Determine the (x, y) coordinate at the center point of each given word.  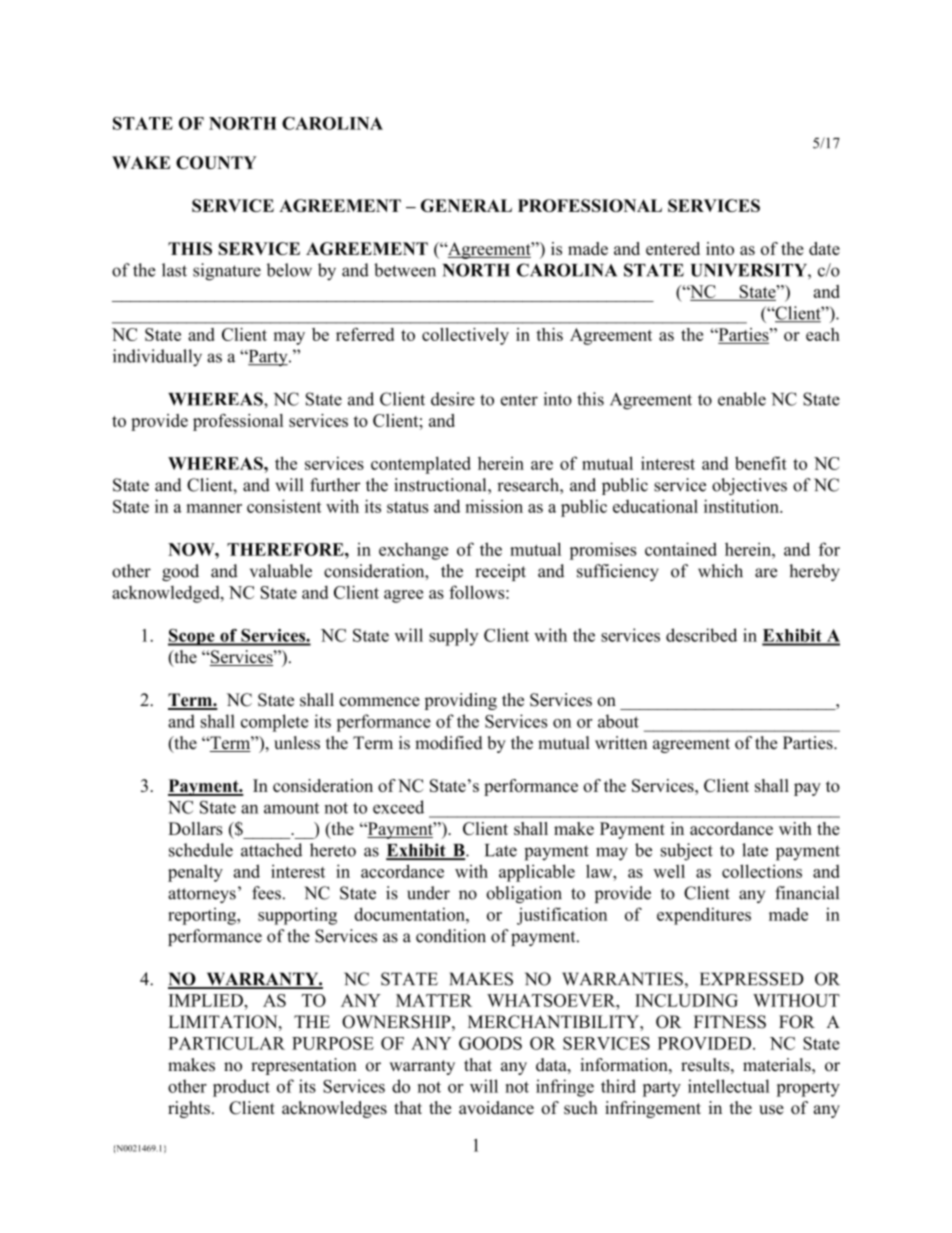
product (241, 1088)
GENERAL (466, 205)
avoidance (496, 1108)
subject (687, 852)
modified (449, 743)
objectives (749, 486)
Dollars (195, 828)
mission (494, 506)
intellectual (729, 1086)
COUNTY (216, 162)
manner (214, 508)
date (824, 248)
